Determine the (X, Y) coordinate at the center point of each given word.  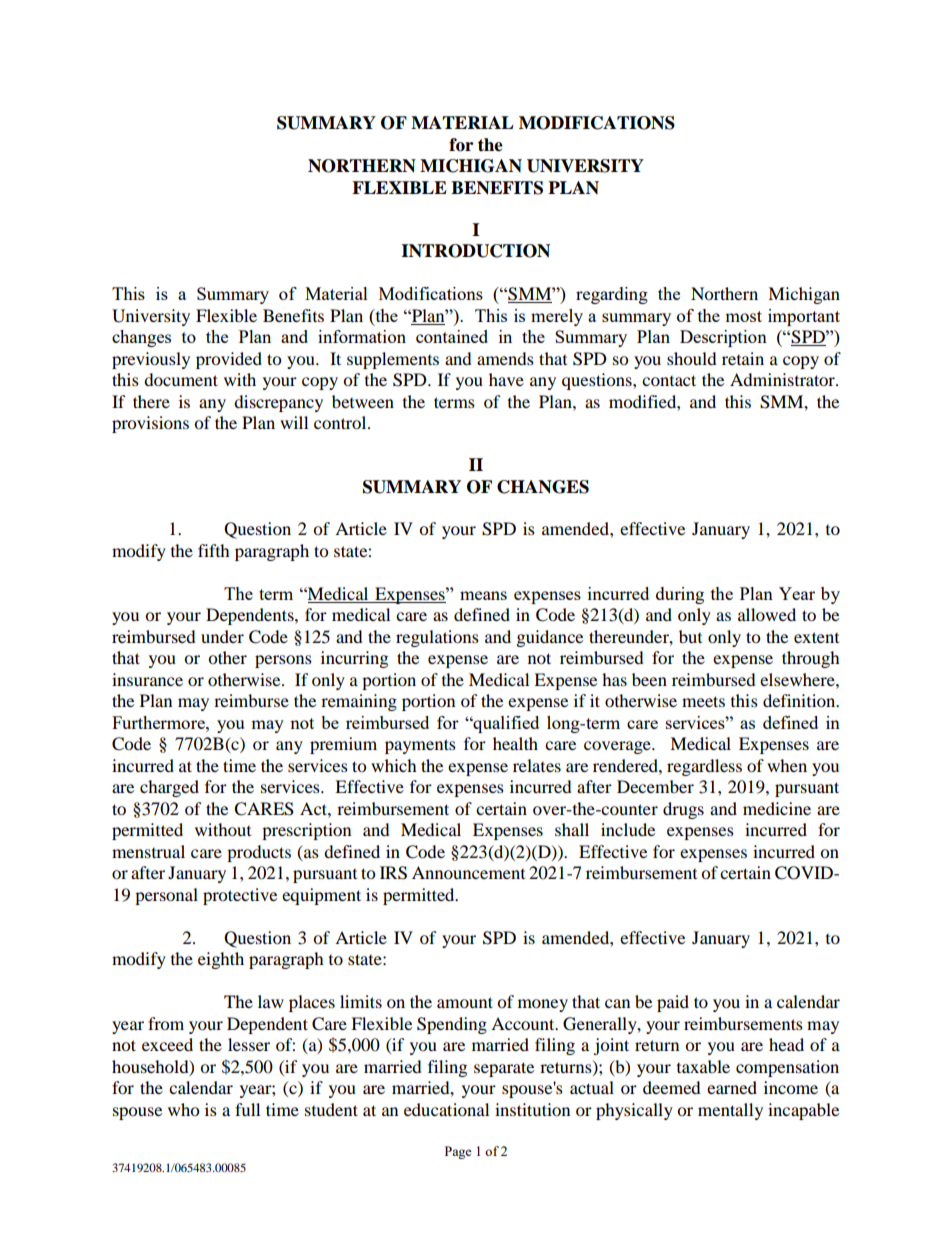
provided (229, 360)
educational (446, 1109)
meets (703, 701)
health (515, 743)
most (743, 316)
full (247, 1109)
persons (283, 661)
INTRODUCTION (475, 251)
